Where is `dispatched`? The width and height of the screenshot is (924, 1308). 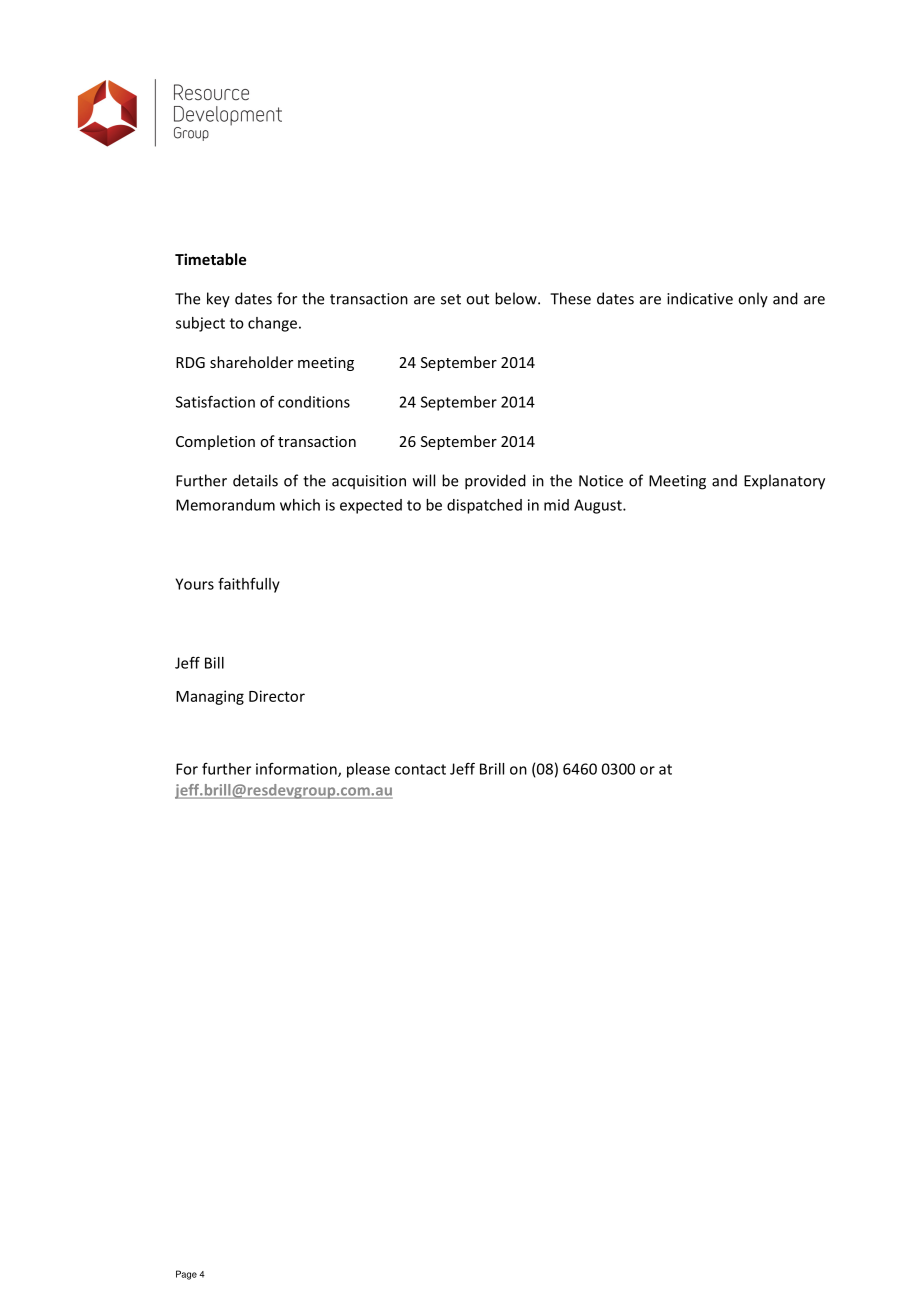 dispatched is located at coordinates (484, 506).
